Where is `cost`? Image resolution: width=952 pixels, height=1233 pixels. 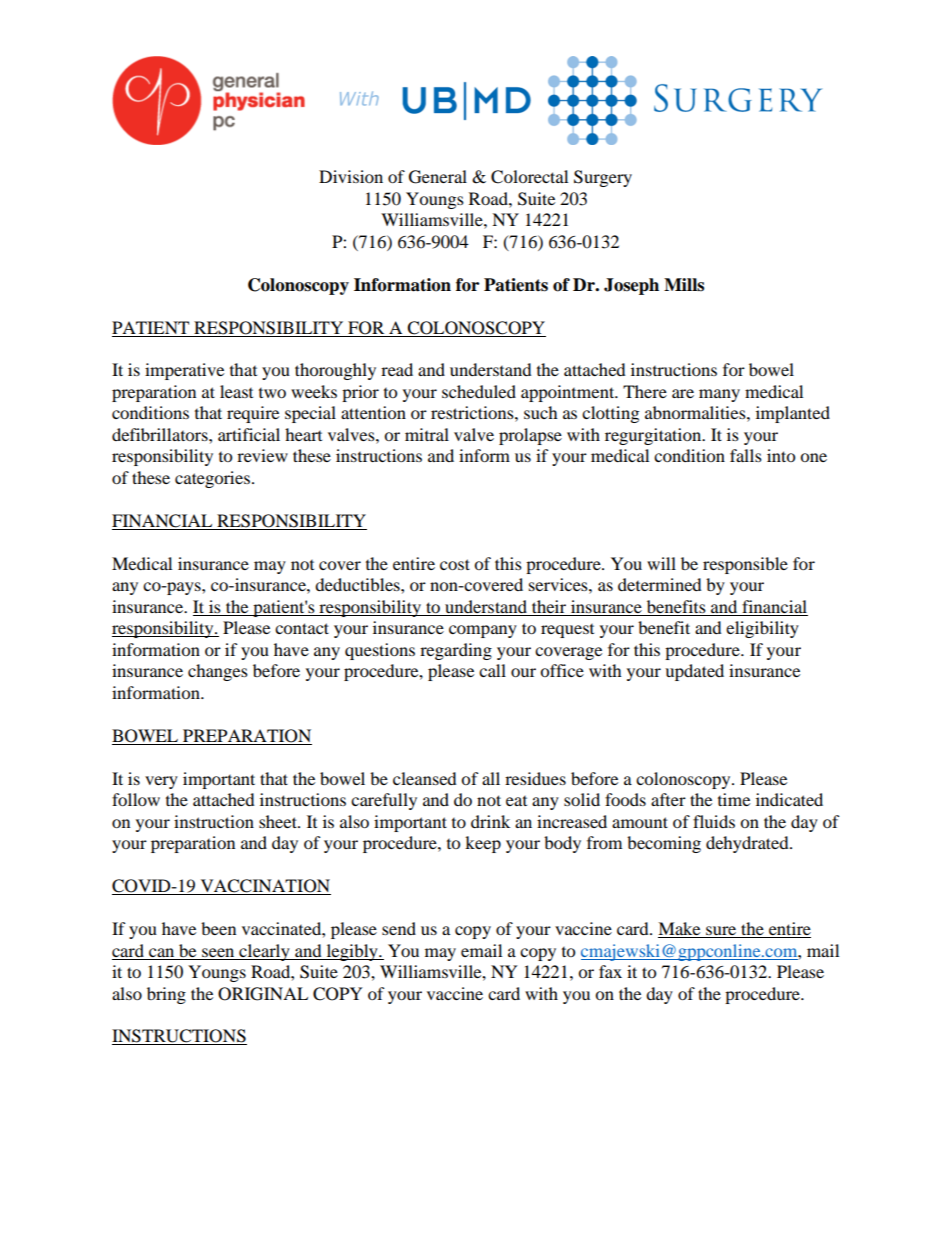 cost is located at coordinates (455, 564).
